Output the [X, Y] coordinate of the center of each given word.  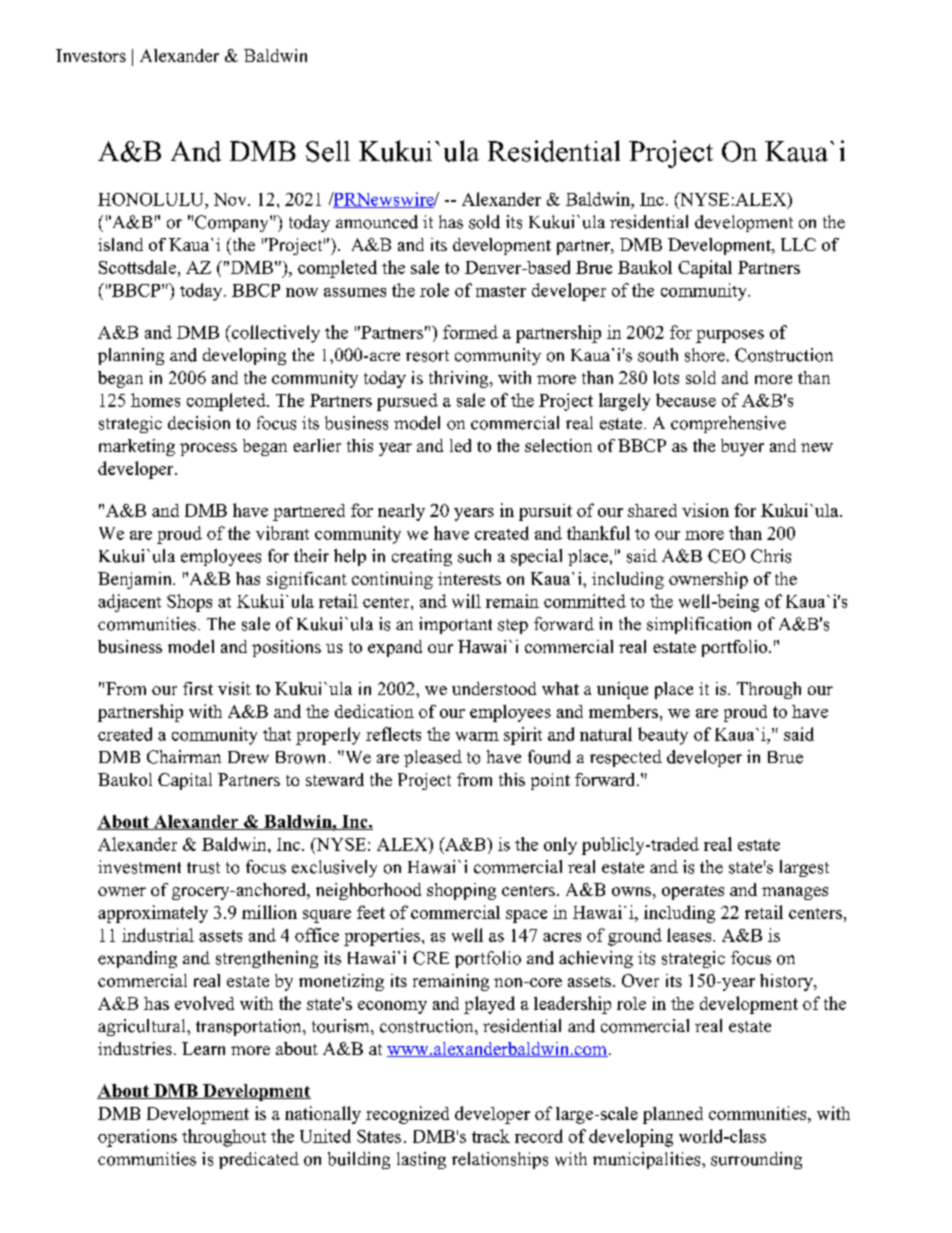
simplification [699, 625]
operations [137, 1138]
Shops [189, 603]
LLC [798, 244]
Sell [328, 151]
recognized [407, 1115]
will [466, 601]
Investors [91, 55]
